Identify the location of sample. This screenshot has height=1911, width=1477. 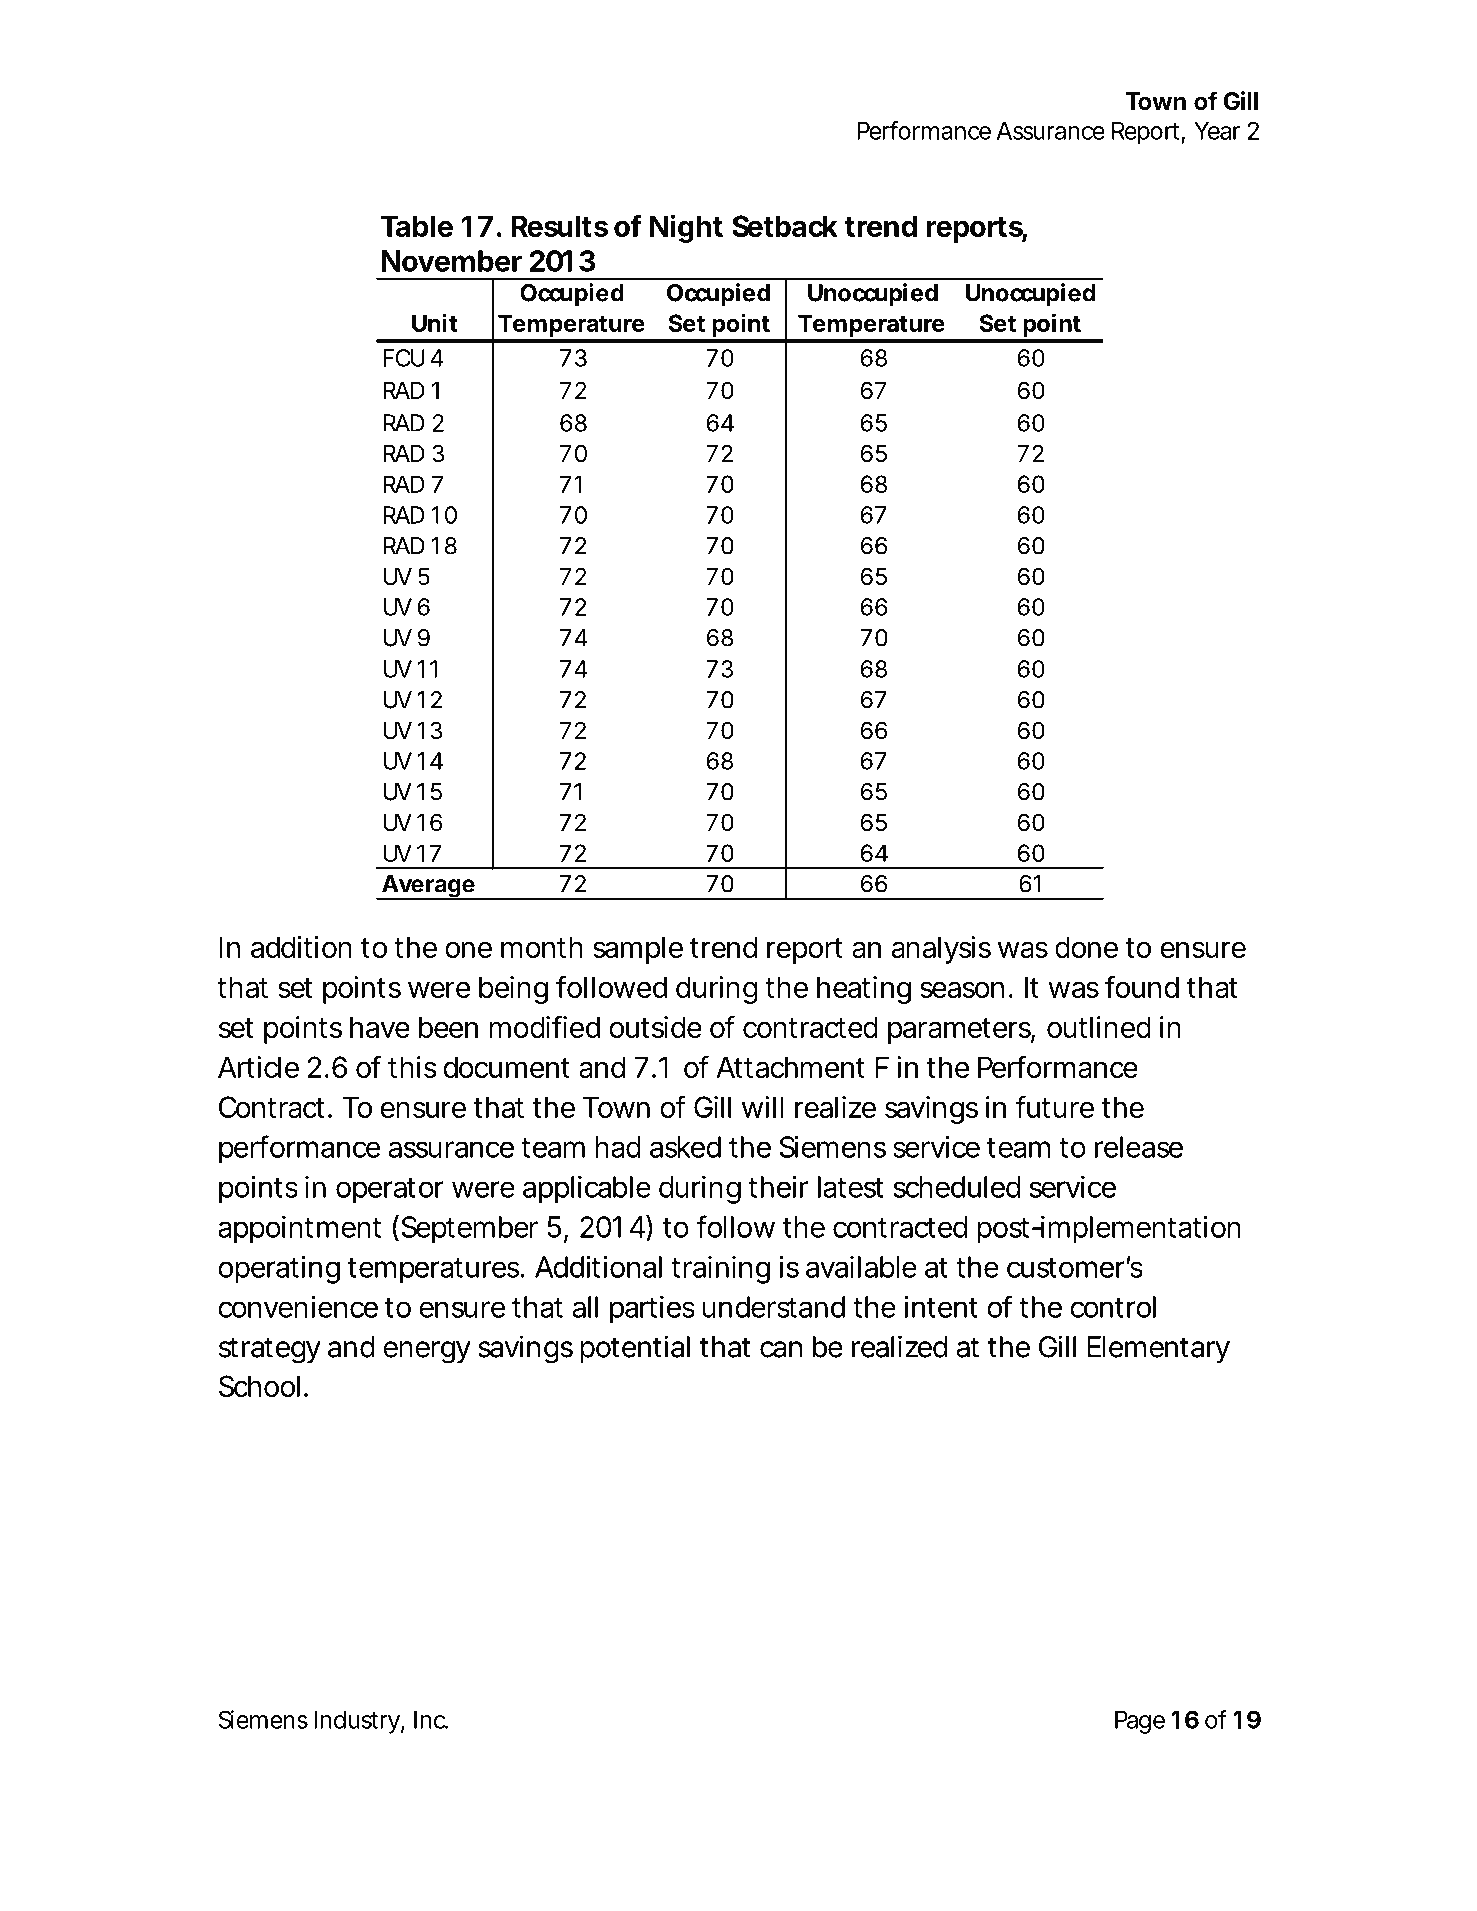
(638, 950).
